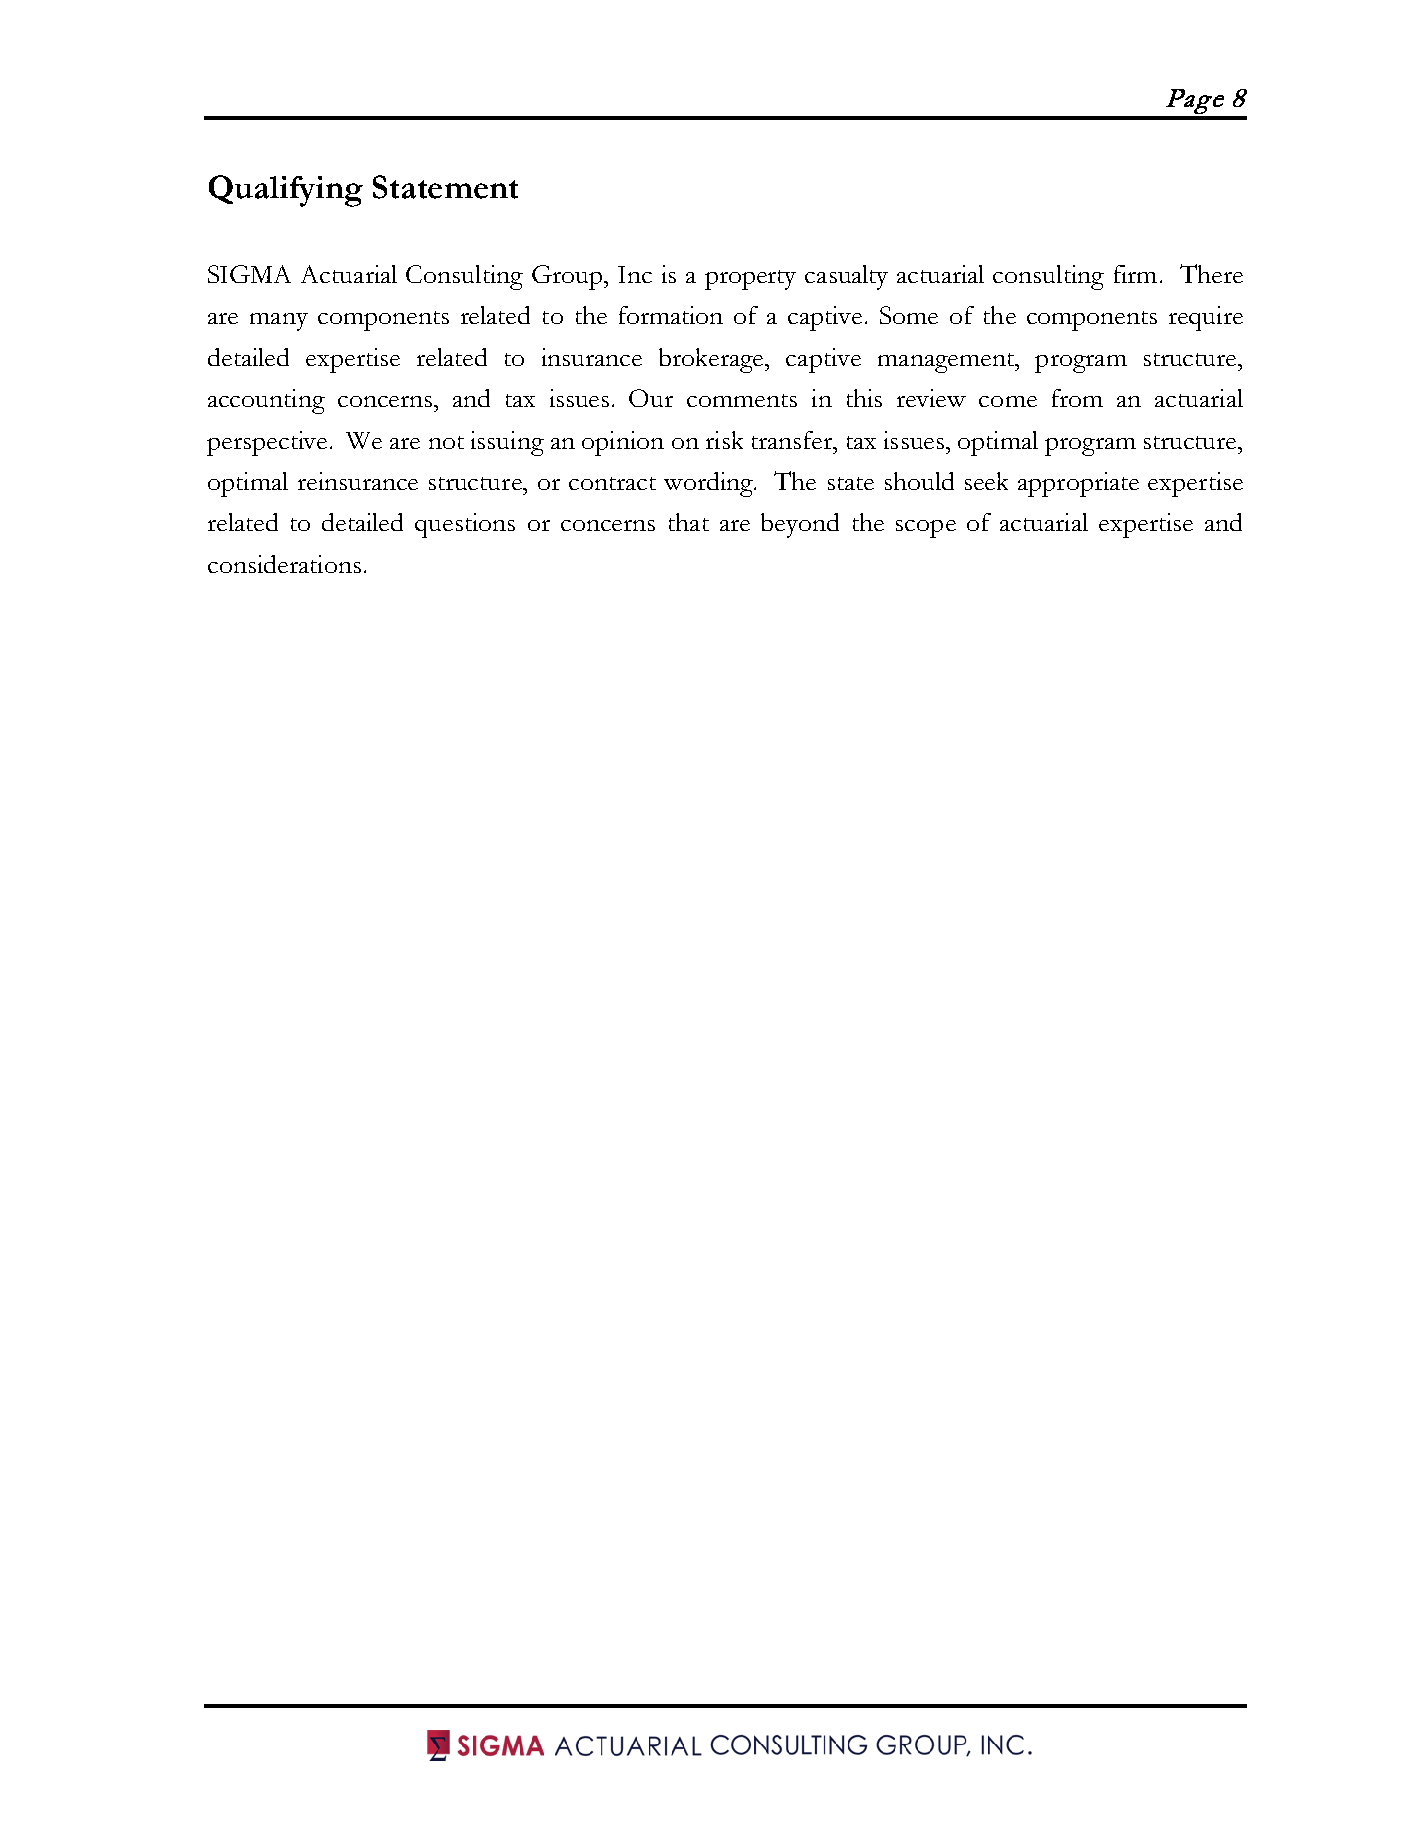 The height and width of the image is (1823, 1409). Describe the element at coordinates (750, 280) in the image. I see `property` at that location.
